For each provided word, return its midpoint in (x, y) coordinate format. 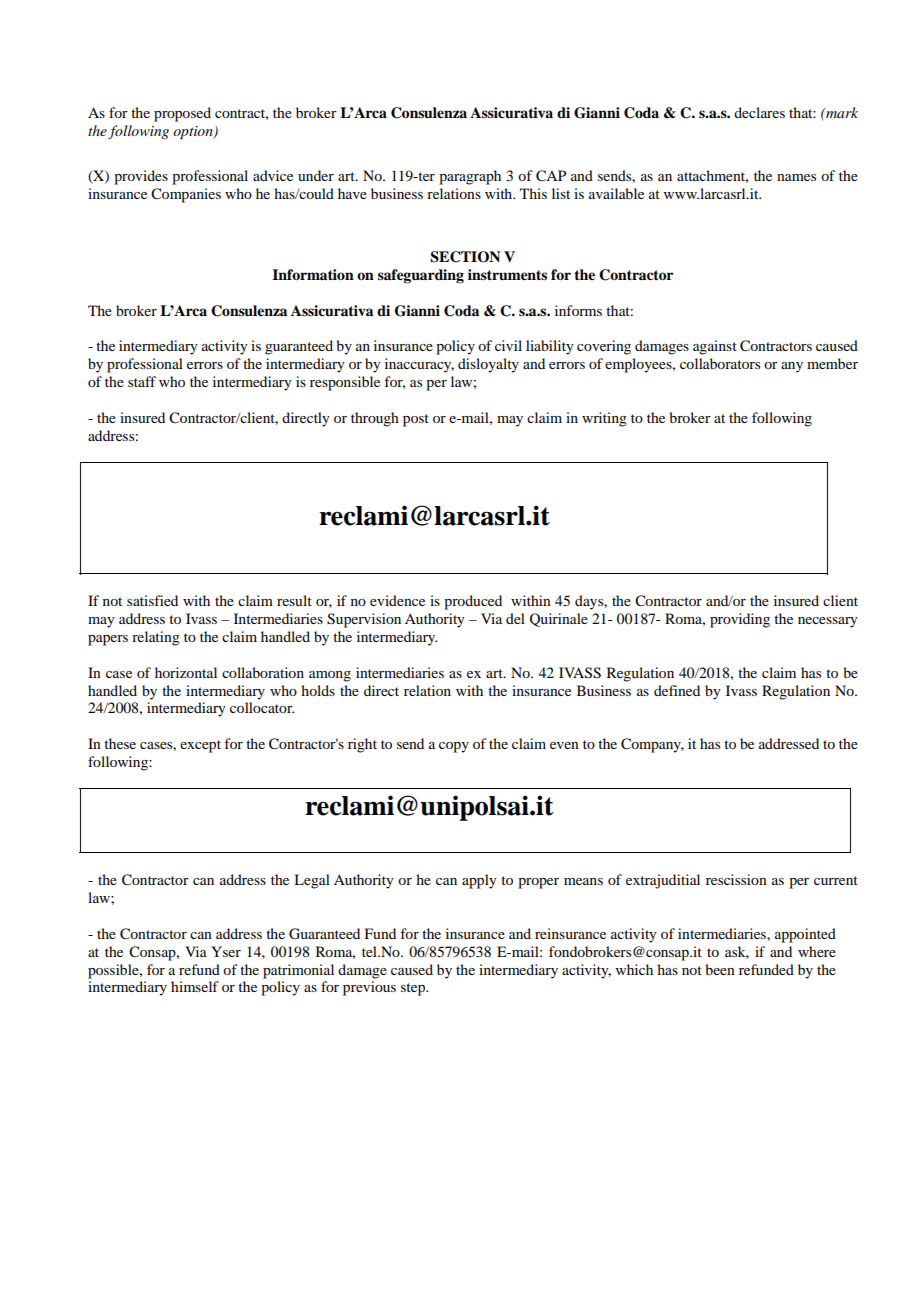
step (414, 989)
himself (195, 986)
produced (473, 602)
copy (454, 747)
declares (759, 112)
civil (508, 345)
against (715, 347)
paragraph (470, 177)
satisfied (152, 600)
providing (740, 620)
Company (652, 745)
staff (142, 381)
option (194, 133)
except (200, 746)
